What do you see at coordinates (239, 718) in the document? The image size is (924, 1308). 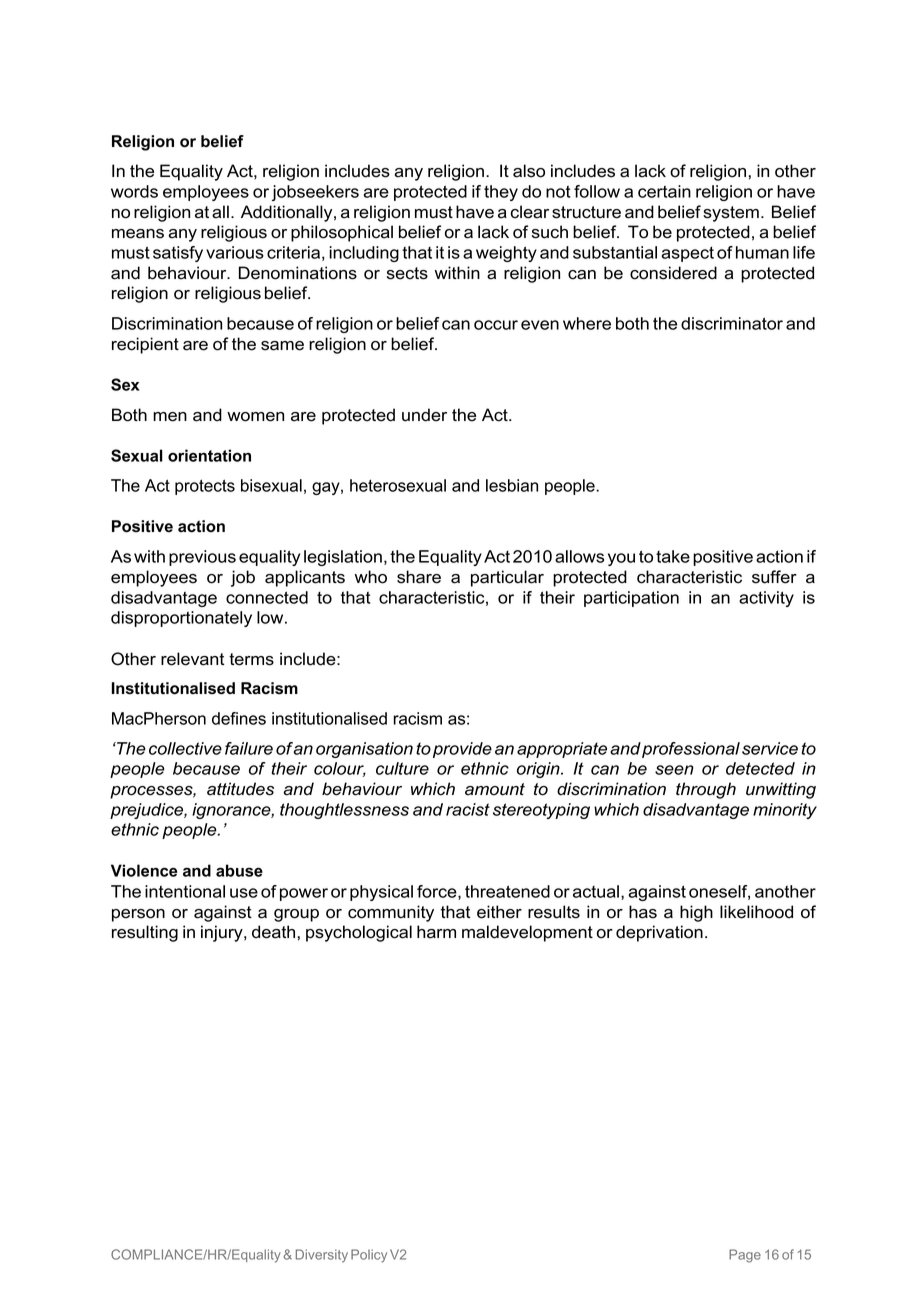 I see `defines` at bounding box center [239, 718].
